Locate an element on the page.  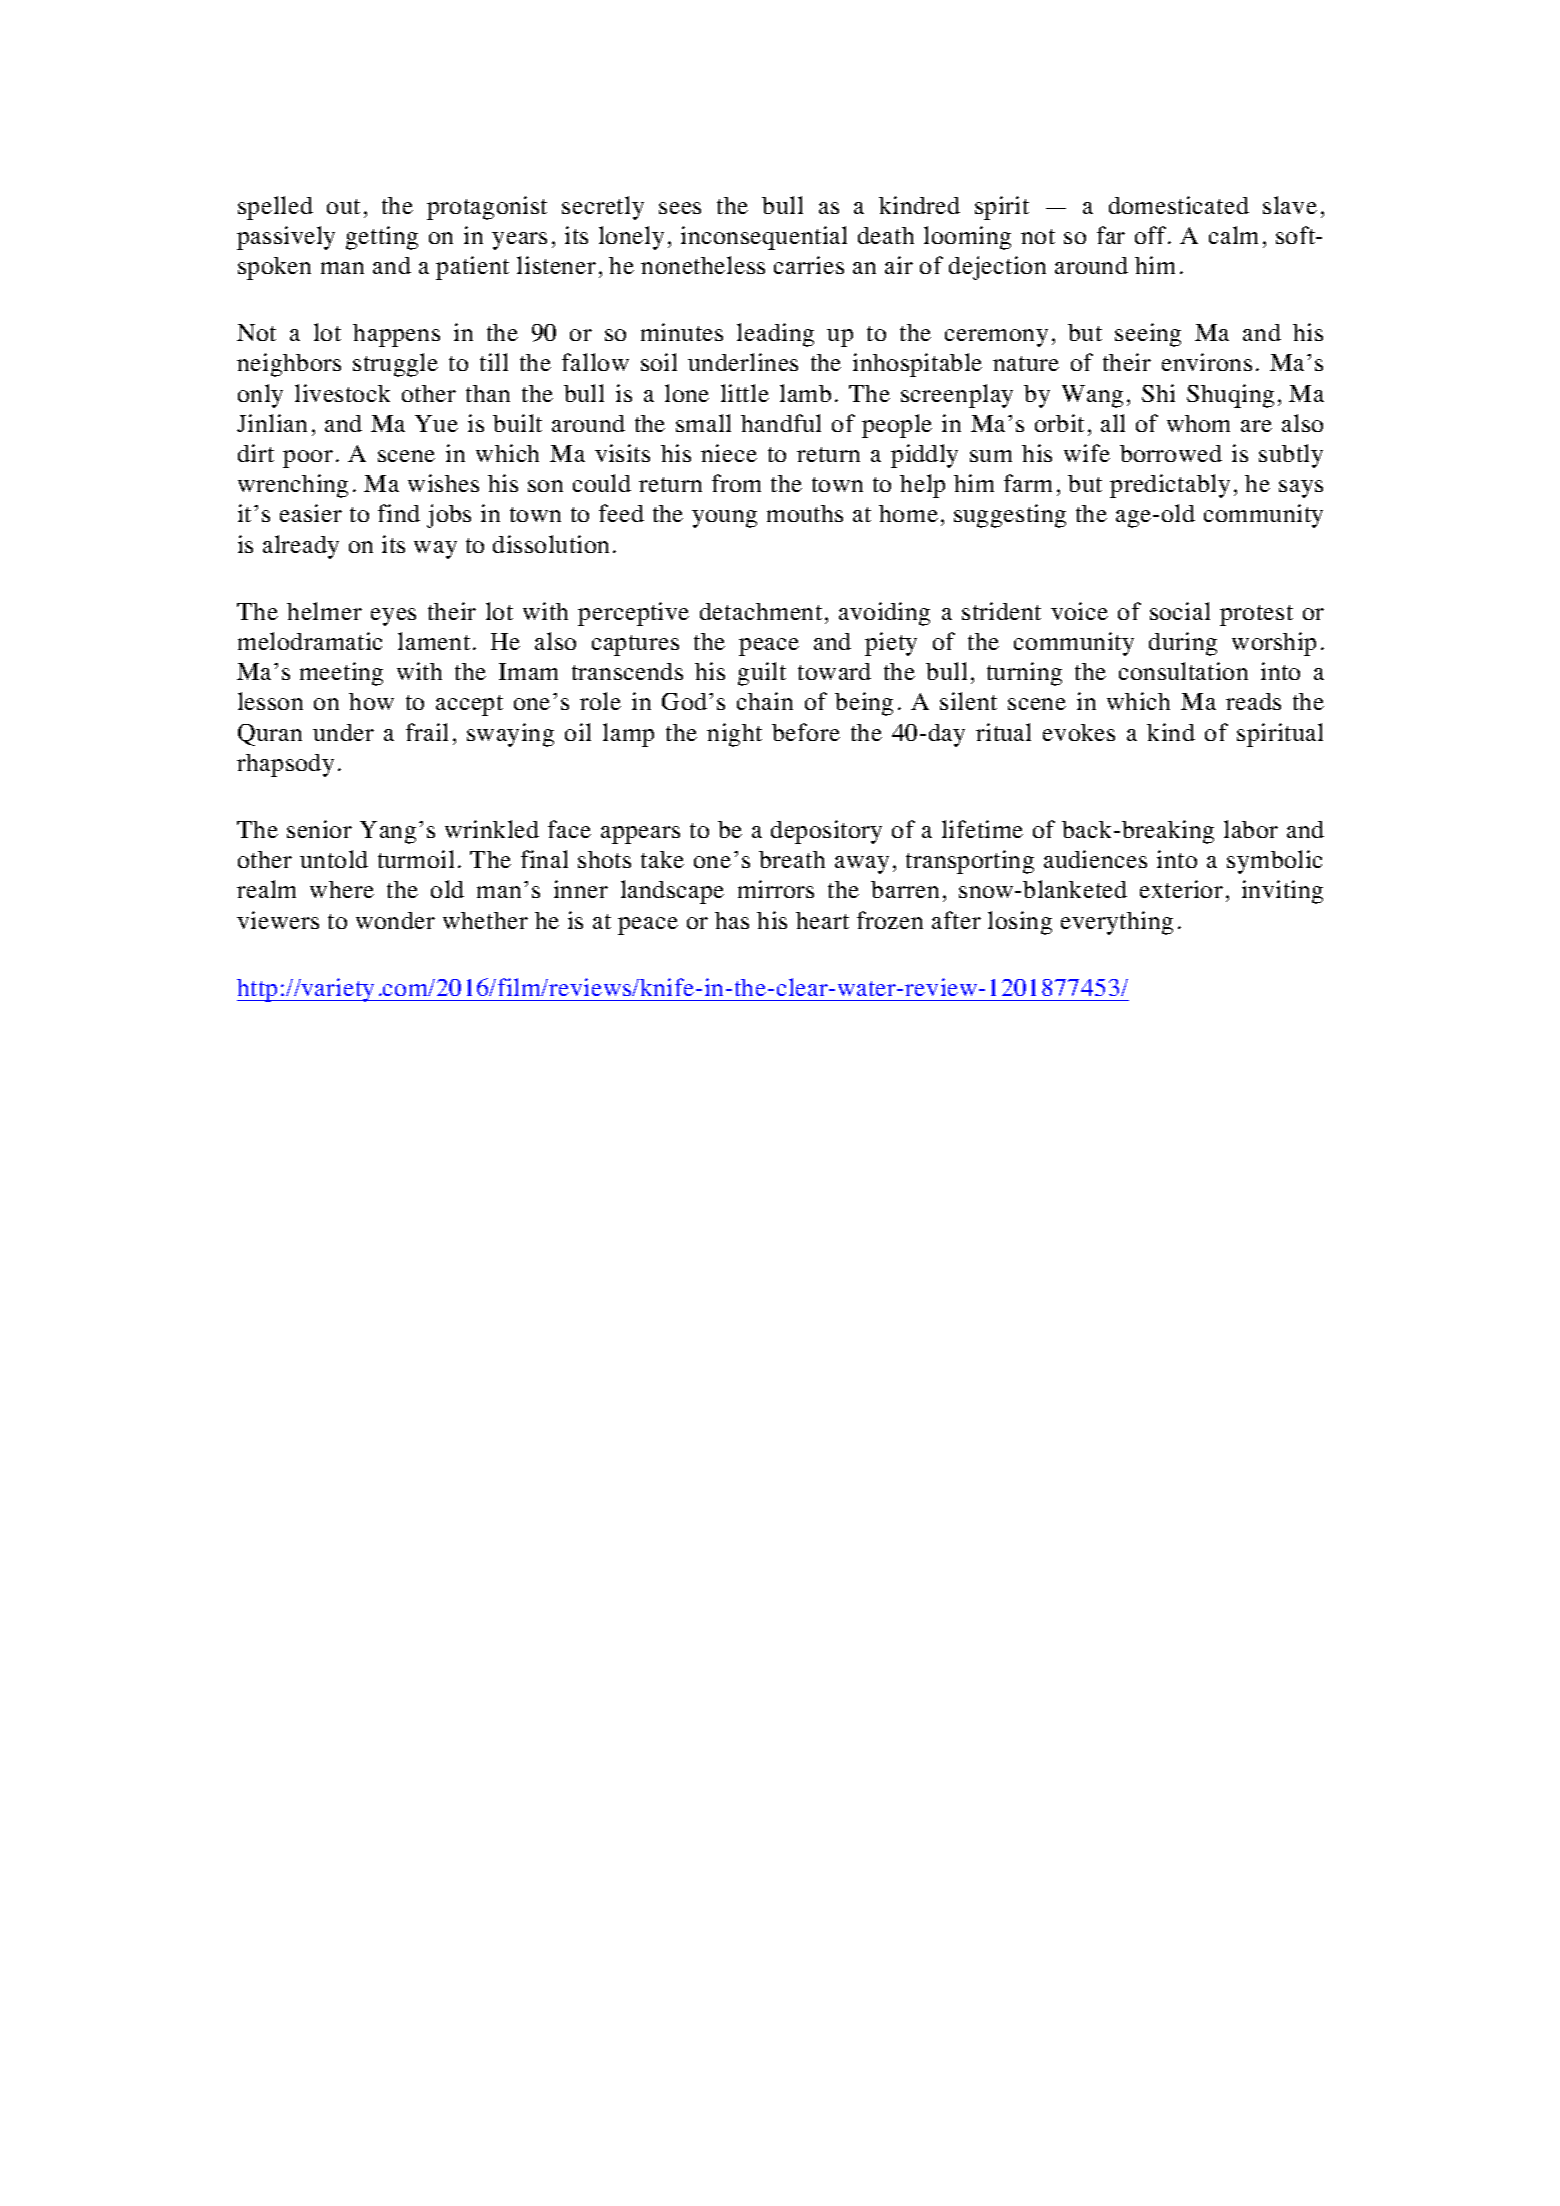
social is located at coordinates (1180, 611).
